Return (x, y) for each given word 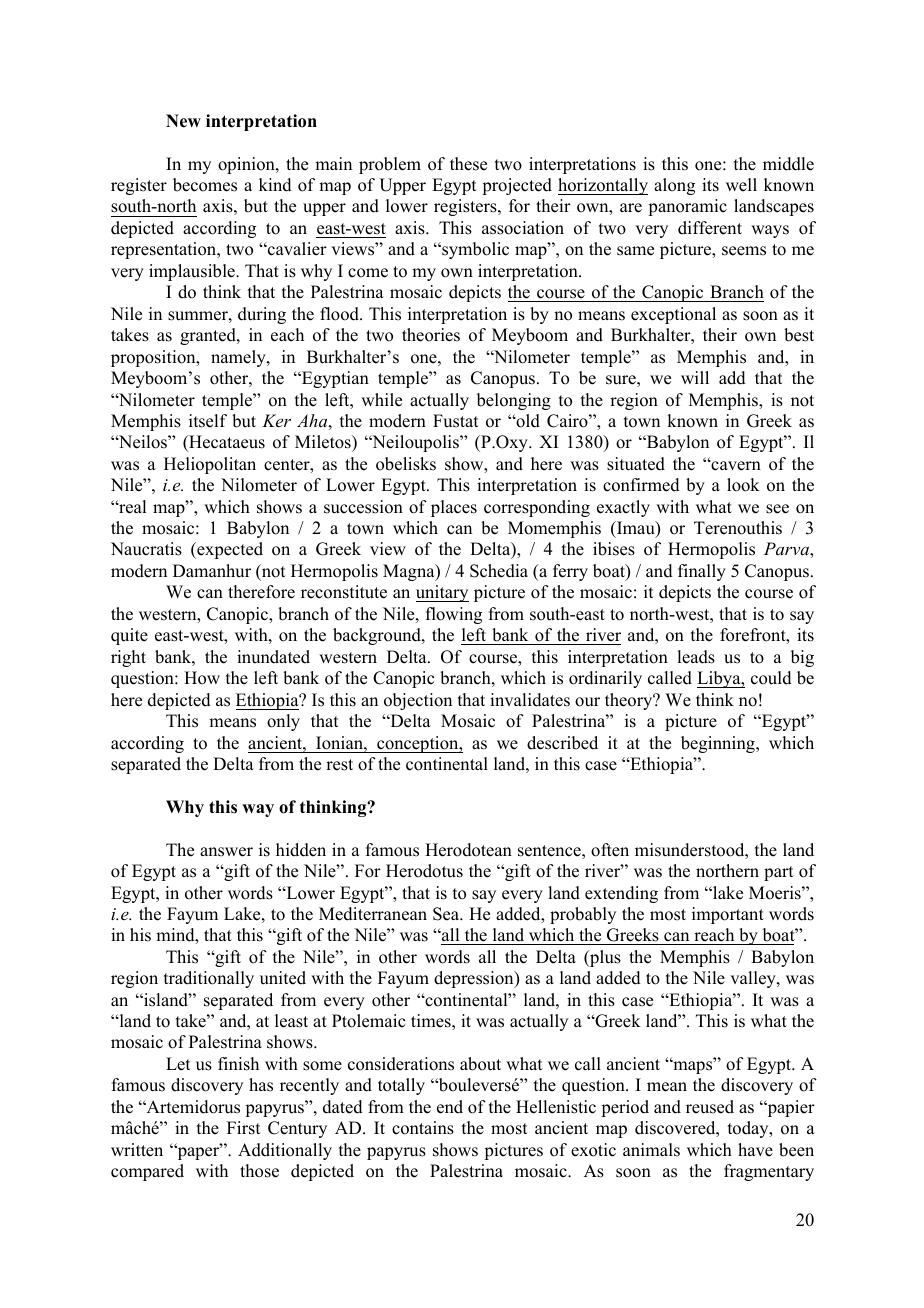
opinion (247, 165)
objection (418, 701)
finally (702, 572)
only (283, 722)
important (728, 915)
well (741, 185)
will (695, 377)
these (468, 164)
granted (209, 336)
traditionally (209, 979)
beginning (719, 744)
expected (229, 550)
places (454, 508)
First (243, 1128)
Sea (447, 914)
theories (431, 335)
